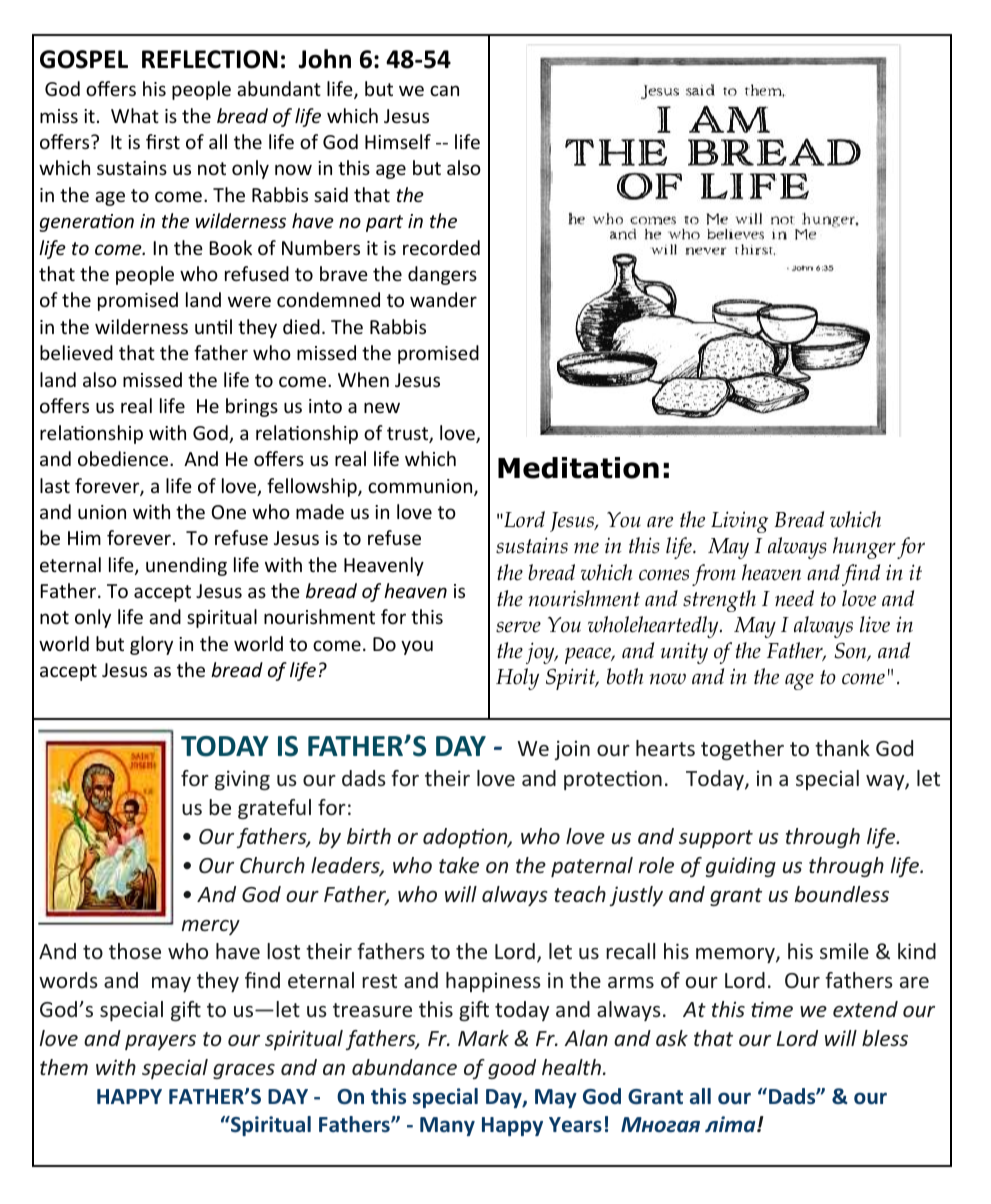 The image size is (991, 1204). What do you see at coordinates (242, 780) in the document?
I see `giving` at bounding box center [242, 780].
